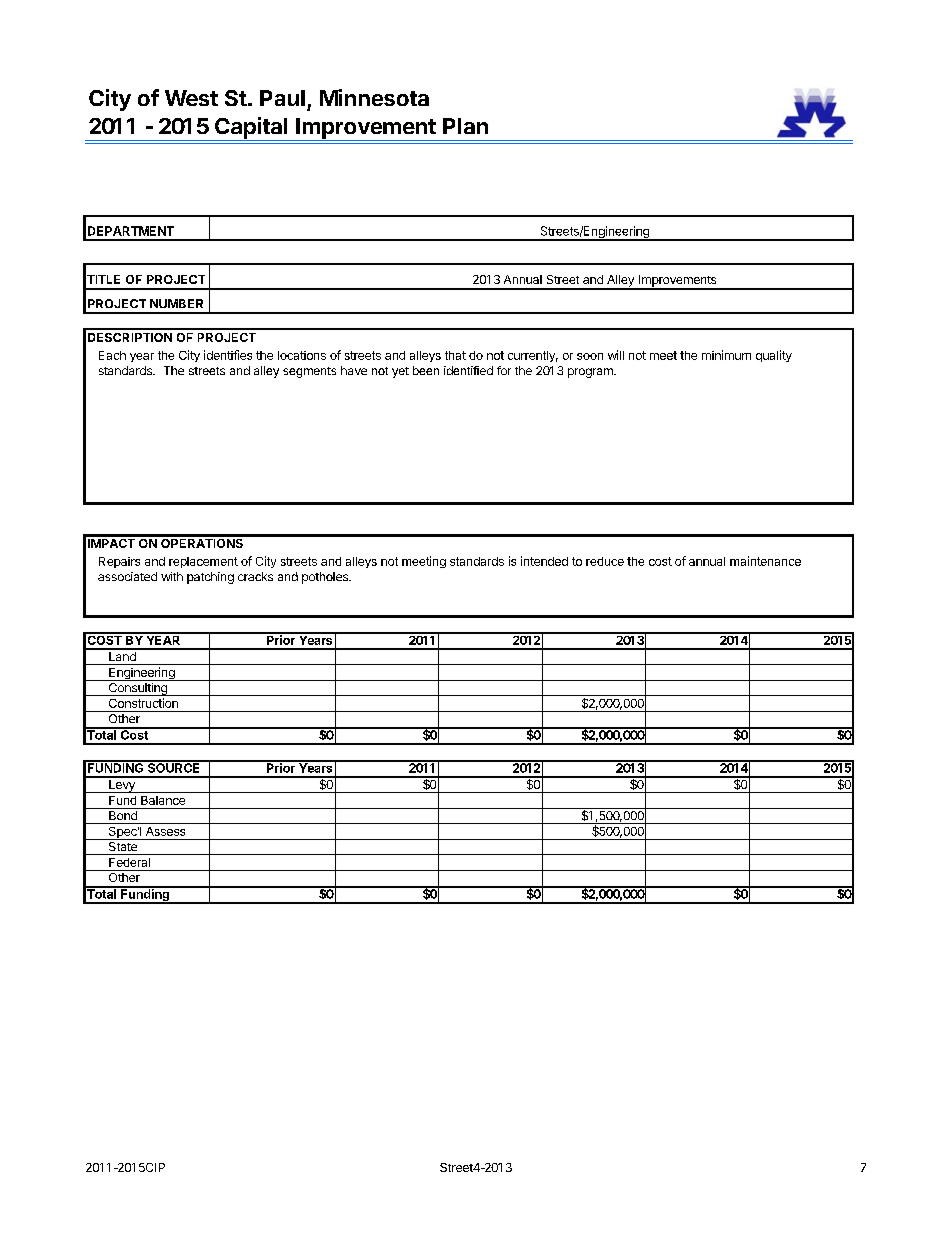  What do you see at coordinates (400, 372) in the image?
I see `yet` at bounding box center [400, 372].
